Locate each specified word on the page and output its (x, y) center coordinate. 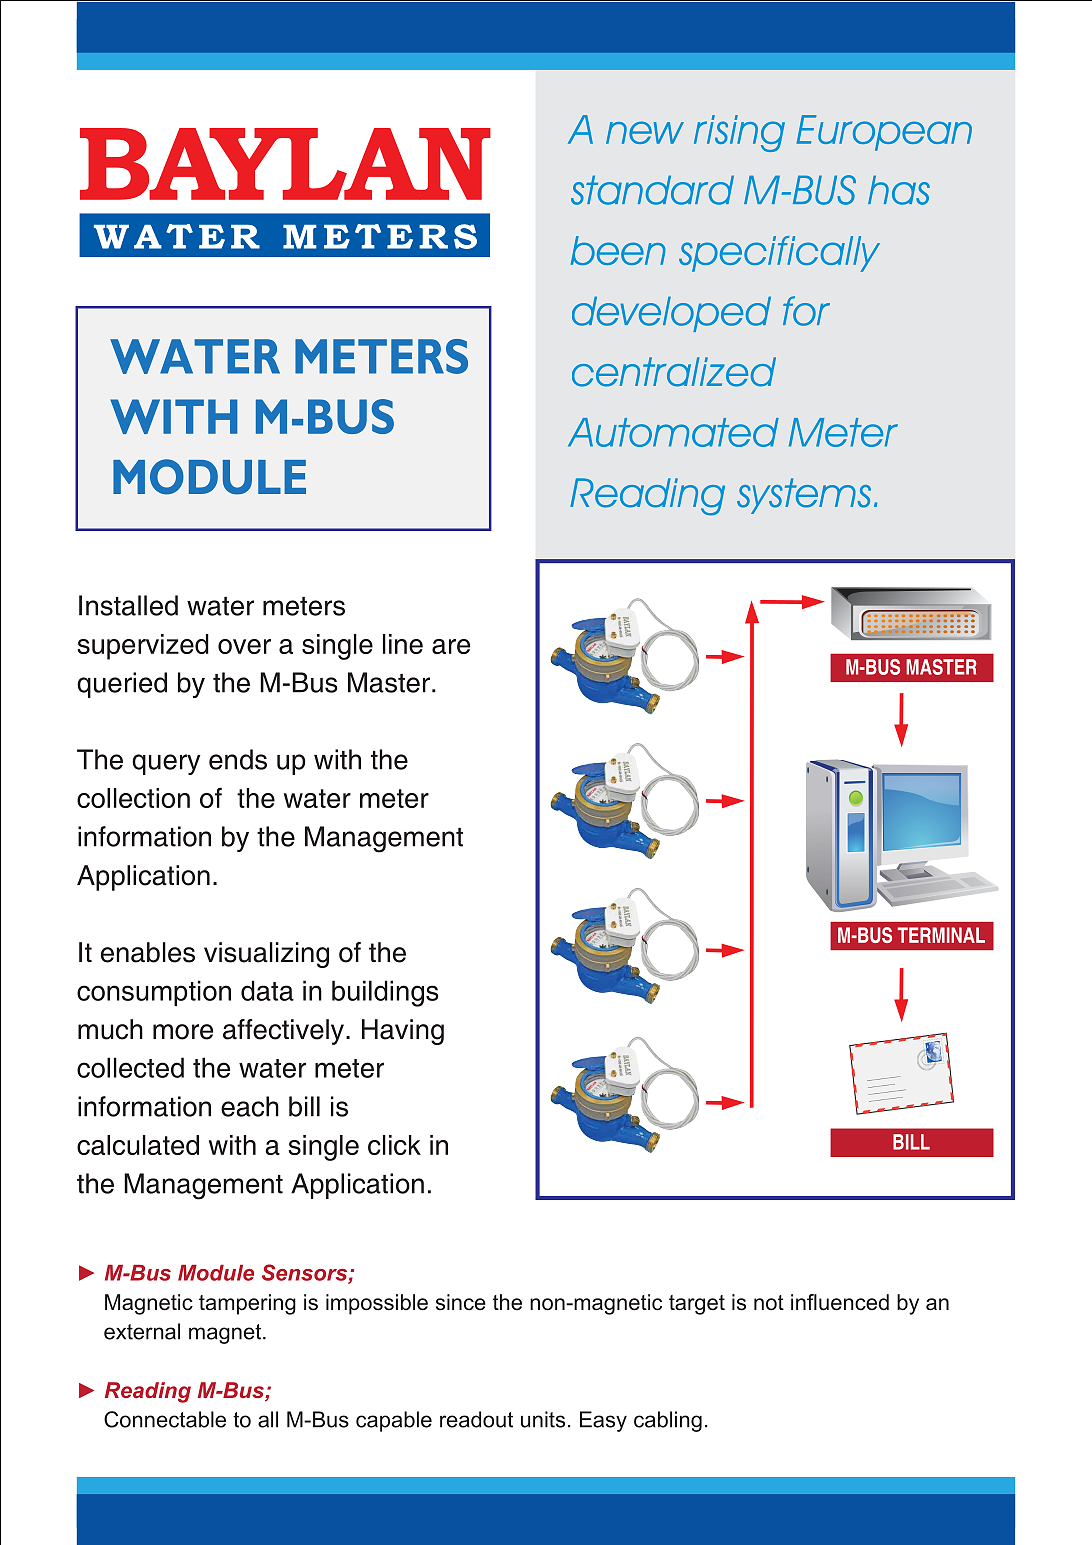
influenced (840, 1302)
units (543, 1419)
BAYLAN (285, 164)
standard (652, 190)
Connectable (165, 1419)
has (899, 190)
